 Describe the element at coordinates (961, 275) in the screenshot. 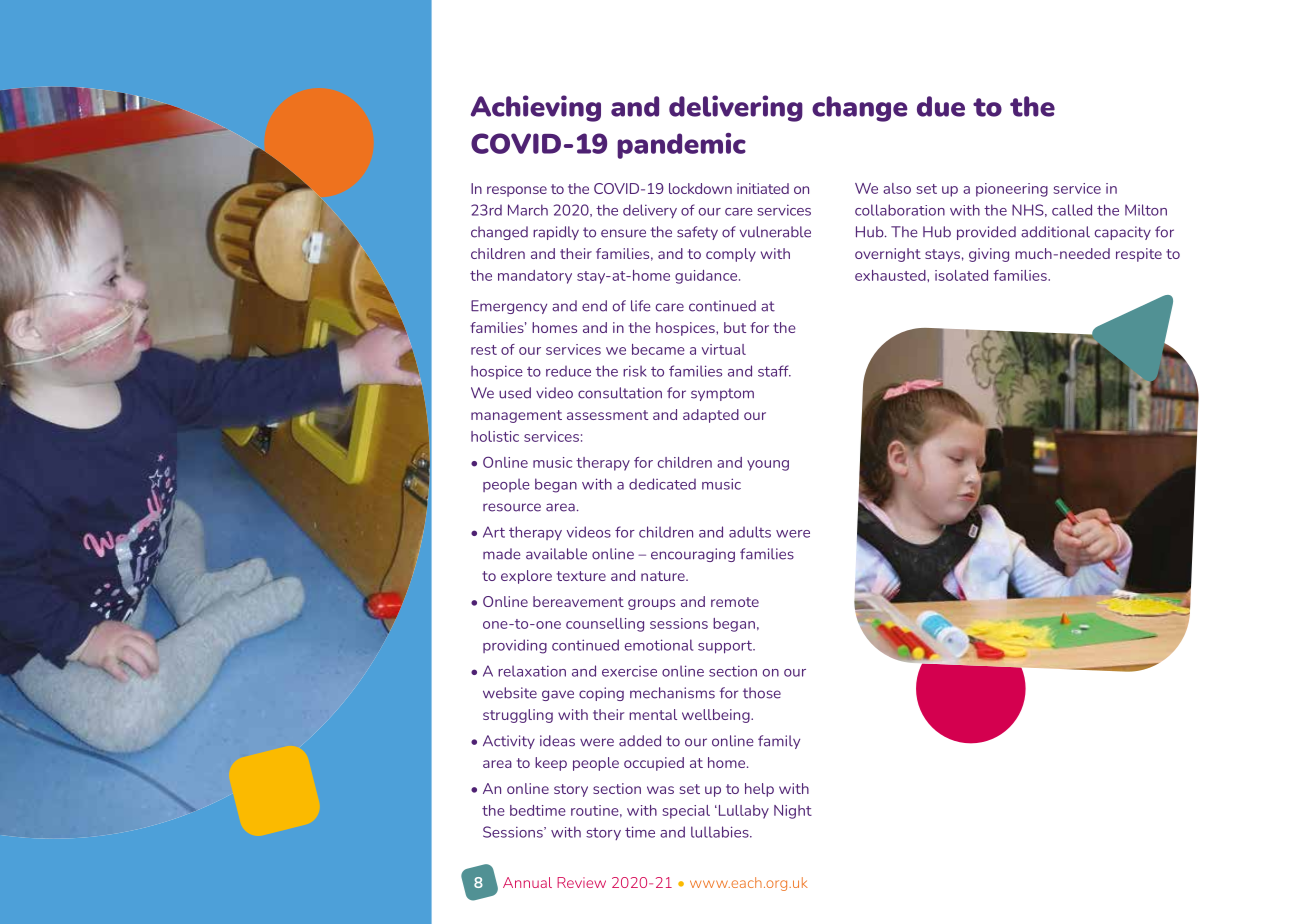

I see `isolated` at that location.
